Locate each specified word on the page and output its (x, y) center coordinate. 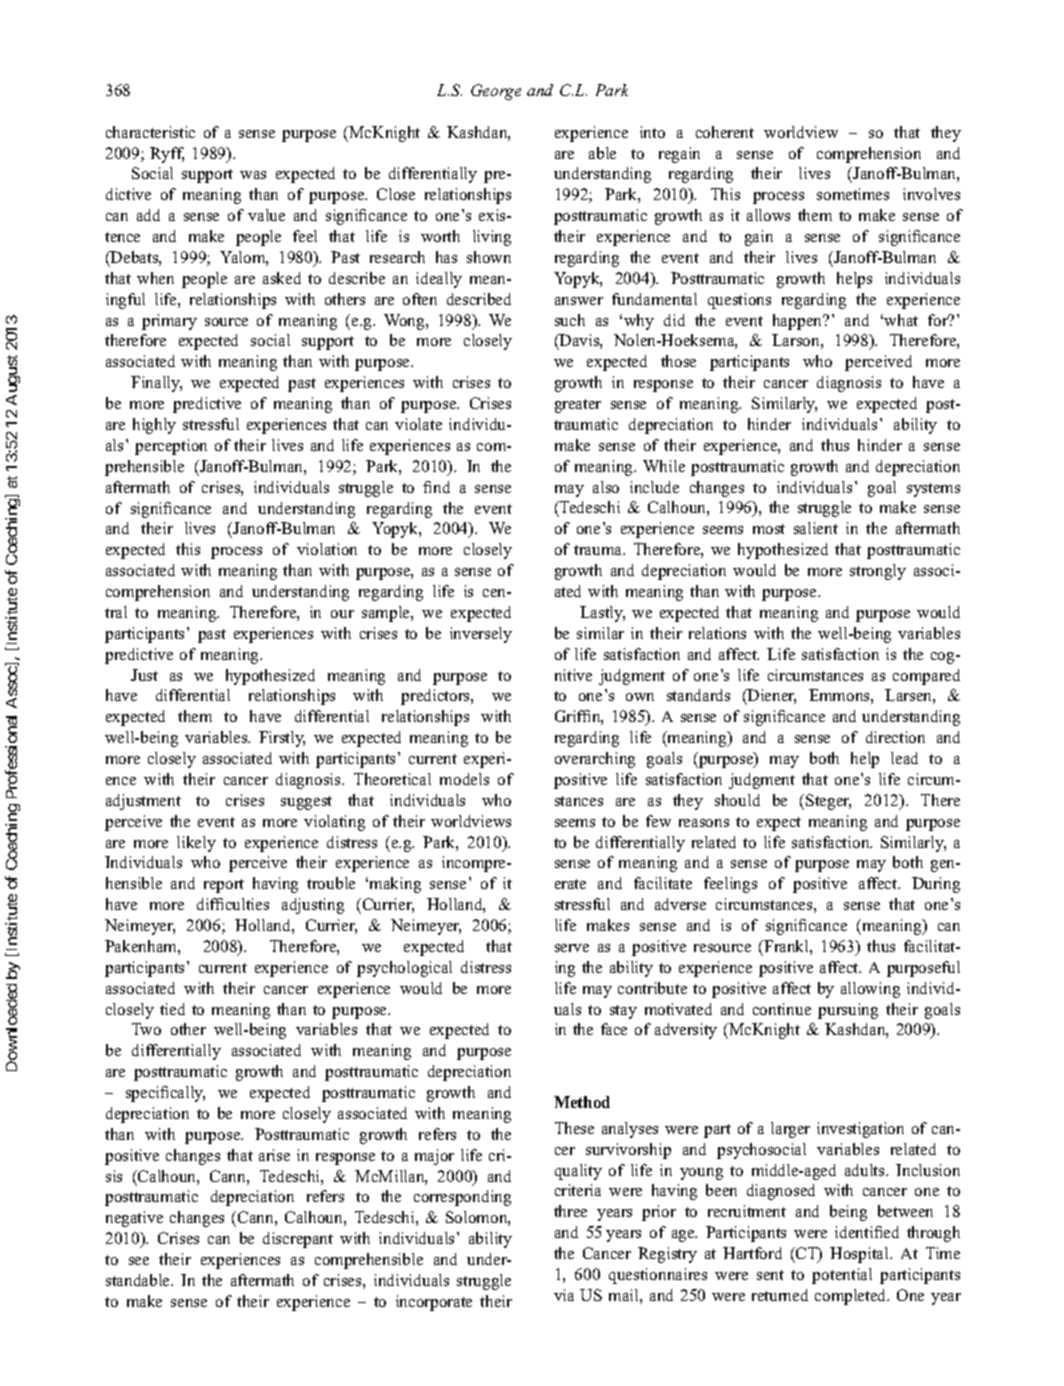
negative (134, 1219)
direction (895, 737)
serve (572, 948)
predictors (436, 697)
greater (578, 406)
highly (154, 426)
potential (842, 1276)
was (253, 175)
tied (172, 1009)
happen (799, 322)
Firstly (282, 739)
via (564, 1295)
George (496, 92)
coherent (725, 132)
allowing (870, 990)
